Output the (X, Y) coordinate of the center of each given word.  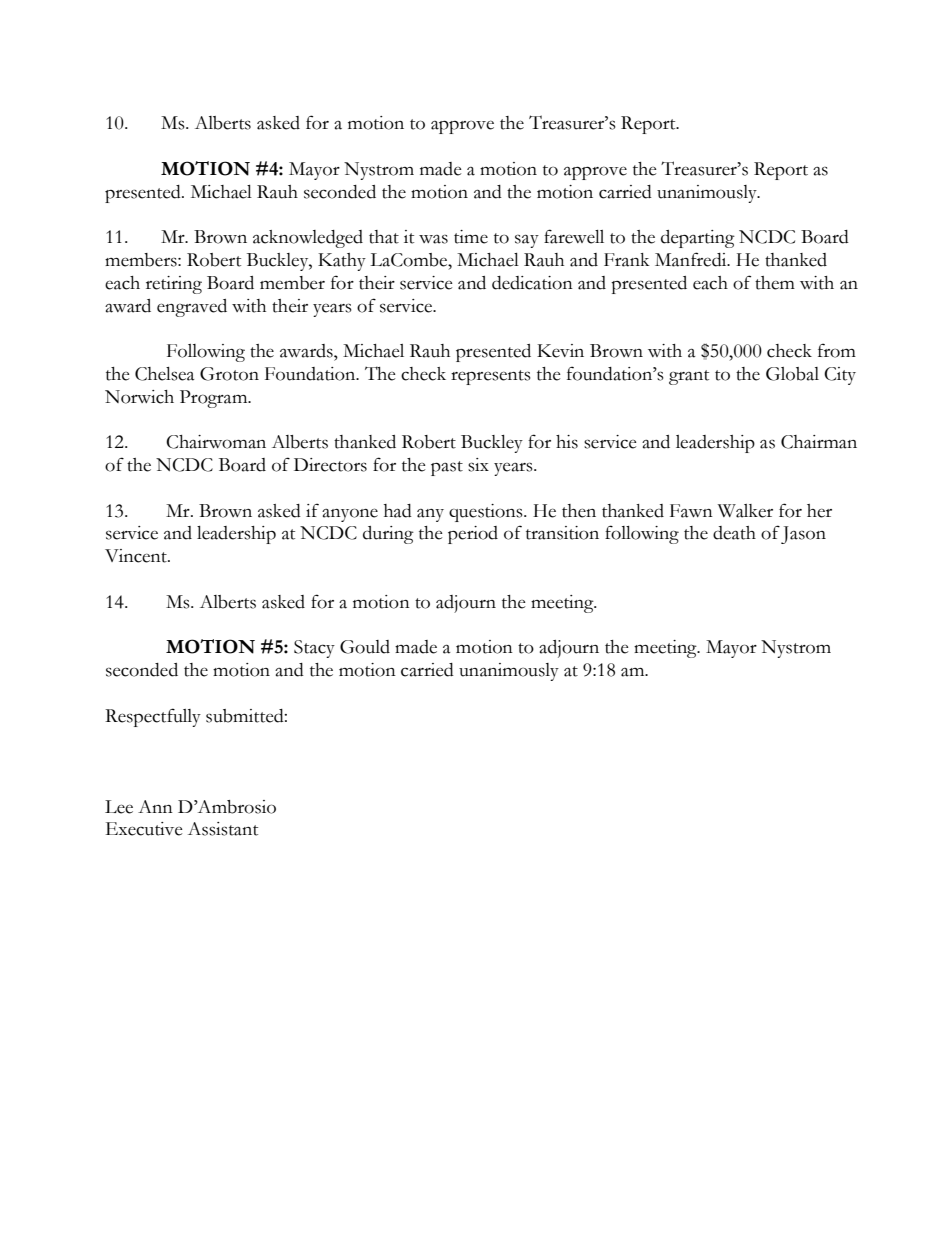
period (473, 535)
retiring (174, 285)
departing (698, 239)
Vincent (137, 556)
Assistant (223, 829)
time (471, 237)
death (734, 533)
